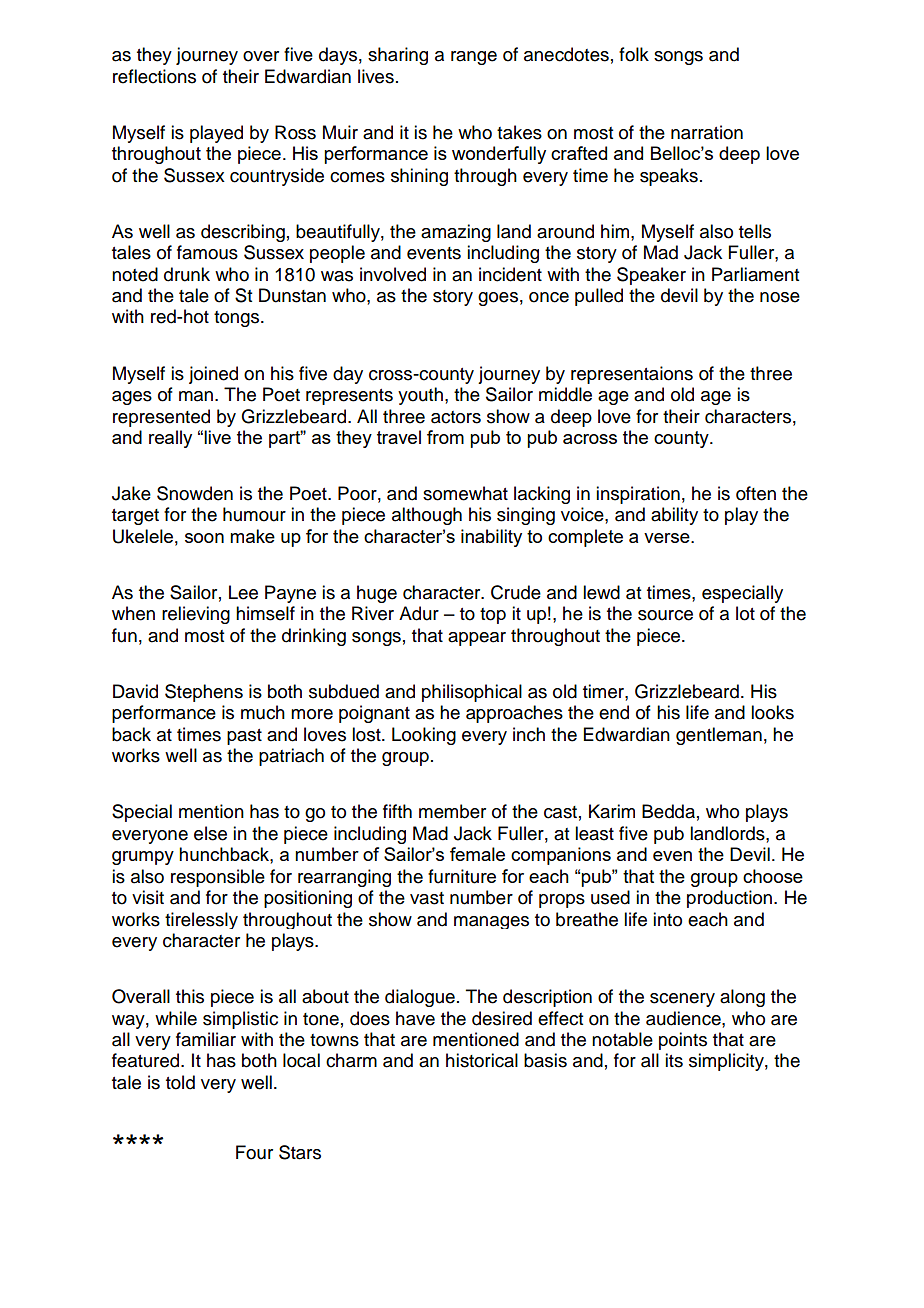 Image resolution: width=924 pixels, height=1308 pixels. I want to click on narration, so click(707, 132).
